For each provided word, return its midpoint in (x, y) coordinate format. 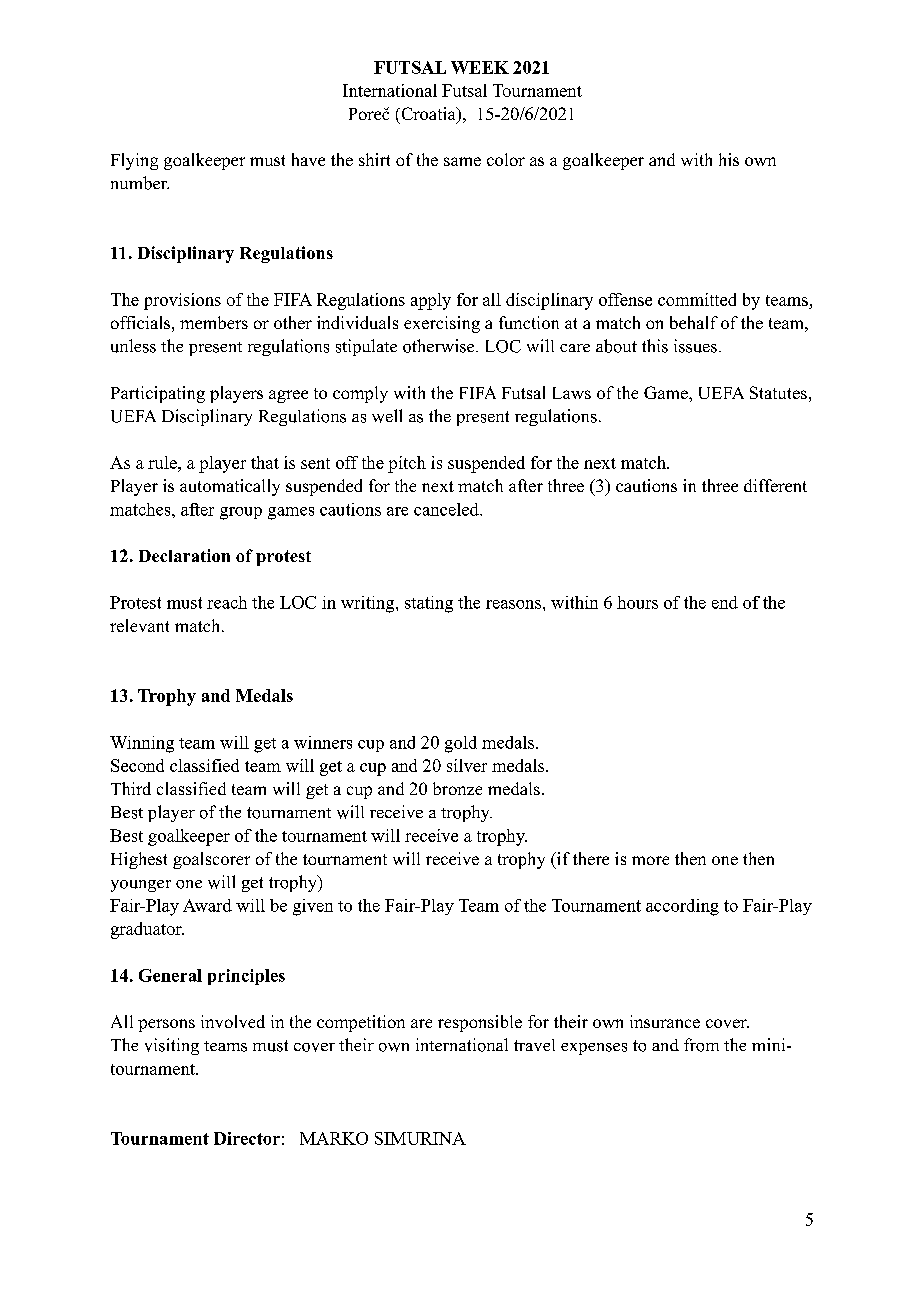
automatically (230, 487)
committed (697, 299)
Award (207, 905)
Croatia (428, 115)
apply (431, 301)
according (682, 907)
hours (637, 602)
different (775, 485)
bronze (457, 788)
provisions (182, 301)
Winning (142, 744)
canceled (447, 509)
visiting (172, 1046)
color (506, 159)
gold (461, 744)
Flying (134, 161)
